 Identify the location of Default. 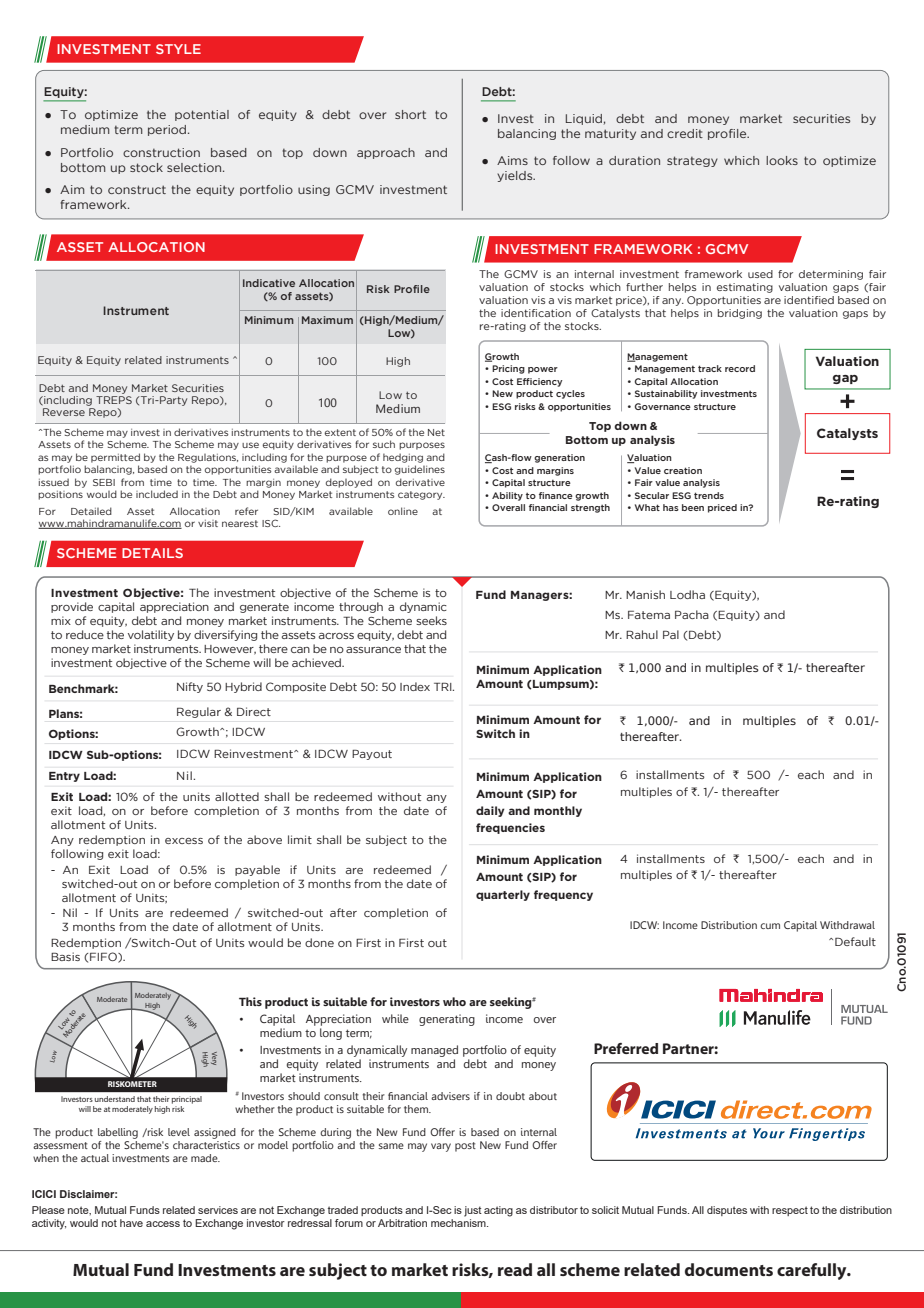
(855, 941).
